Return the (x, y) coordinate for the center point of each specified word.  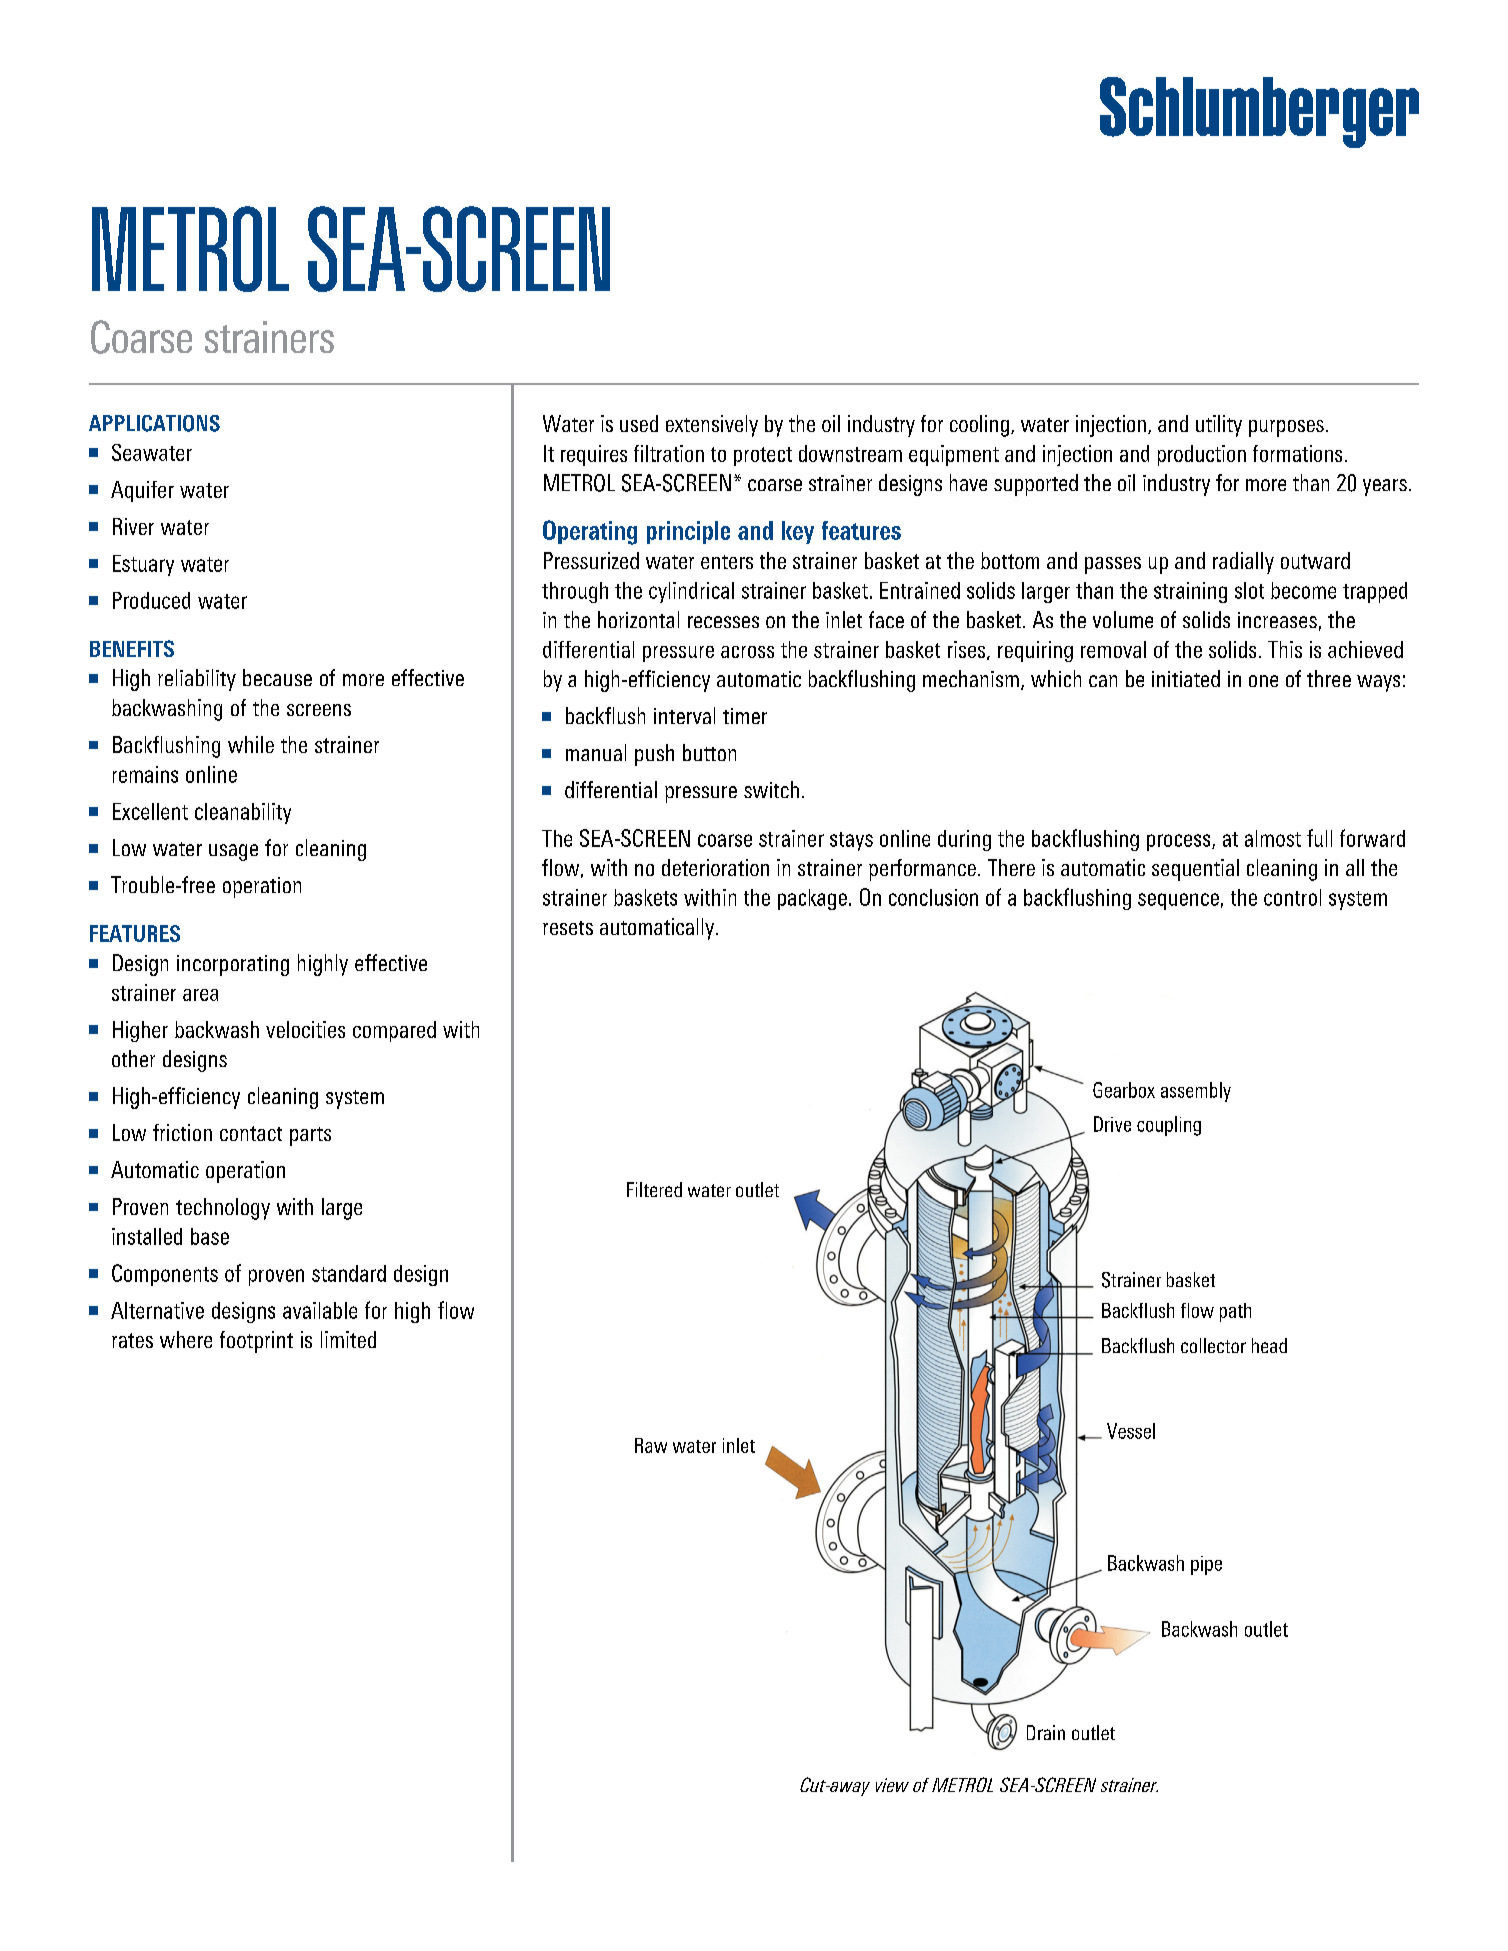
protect (763, 456)
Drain (1046, 1732)
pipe (1206, 1565)
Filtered (654, 1189)
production (1202, 455)
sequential (1195, 870)
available (320, 1310)
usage (233, 852)
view (892, 1785)
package (812, 899)
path (1235, 1312)
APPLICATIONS (154, 423)
